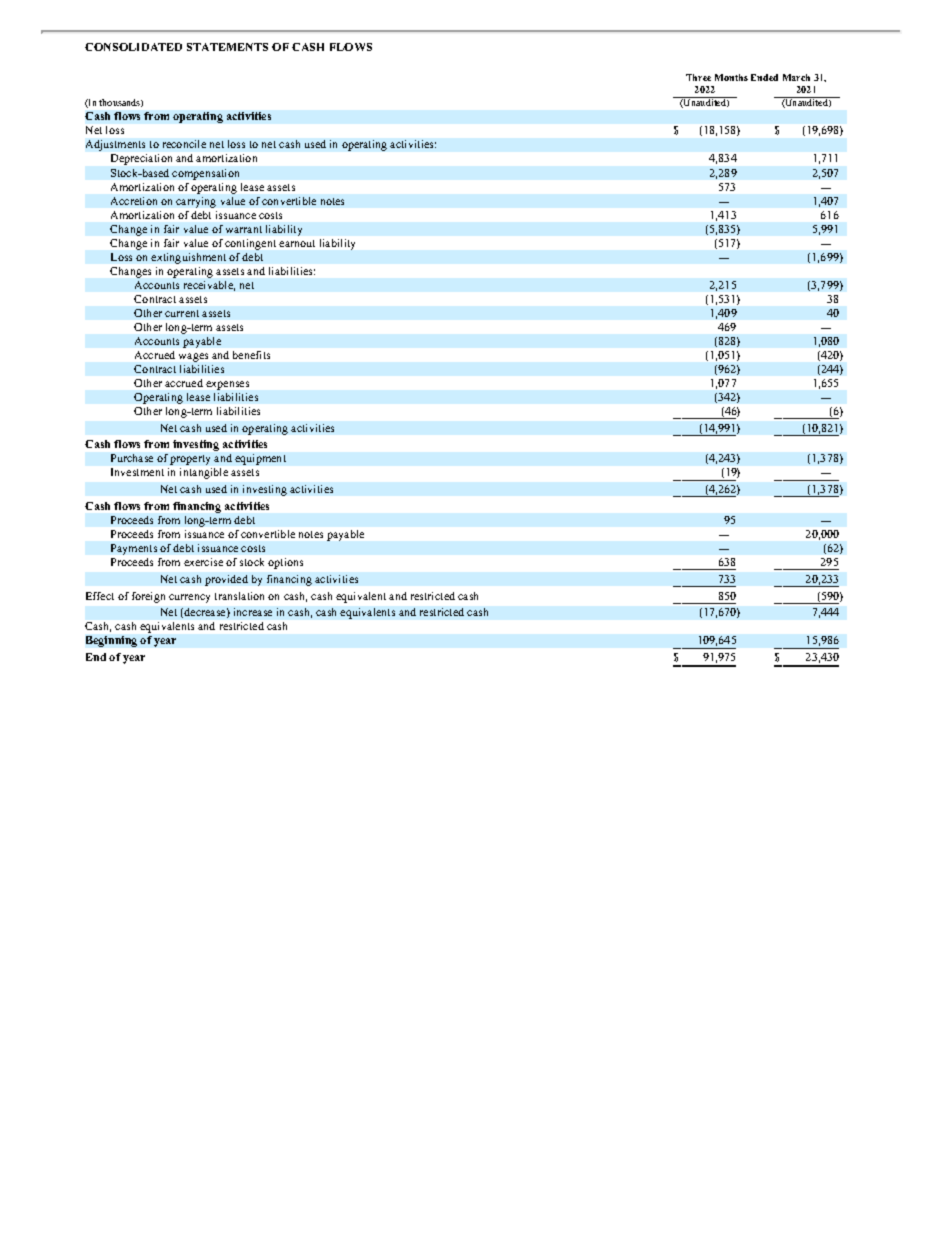 The image size is (952, 1233). I want to click on expenses, so click(227, 385).
